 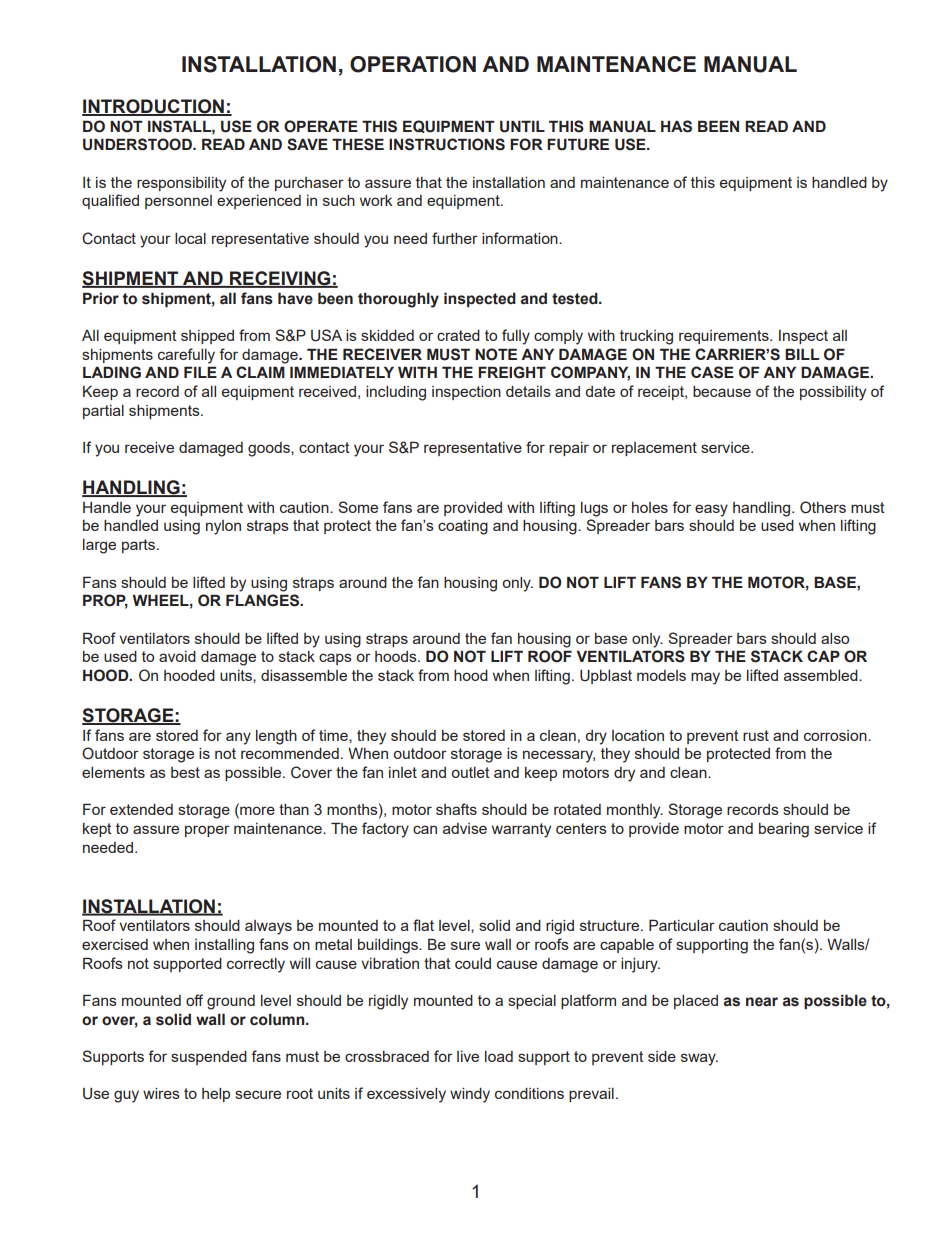 What do you see at coordinates (140, 546) in the screenshot?
I see `parts` at bounding box center [140, 546].
